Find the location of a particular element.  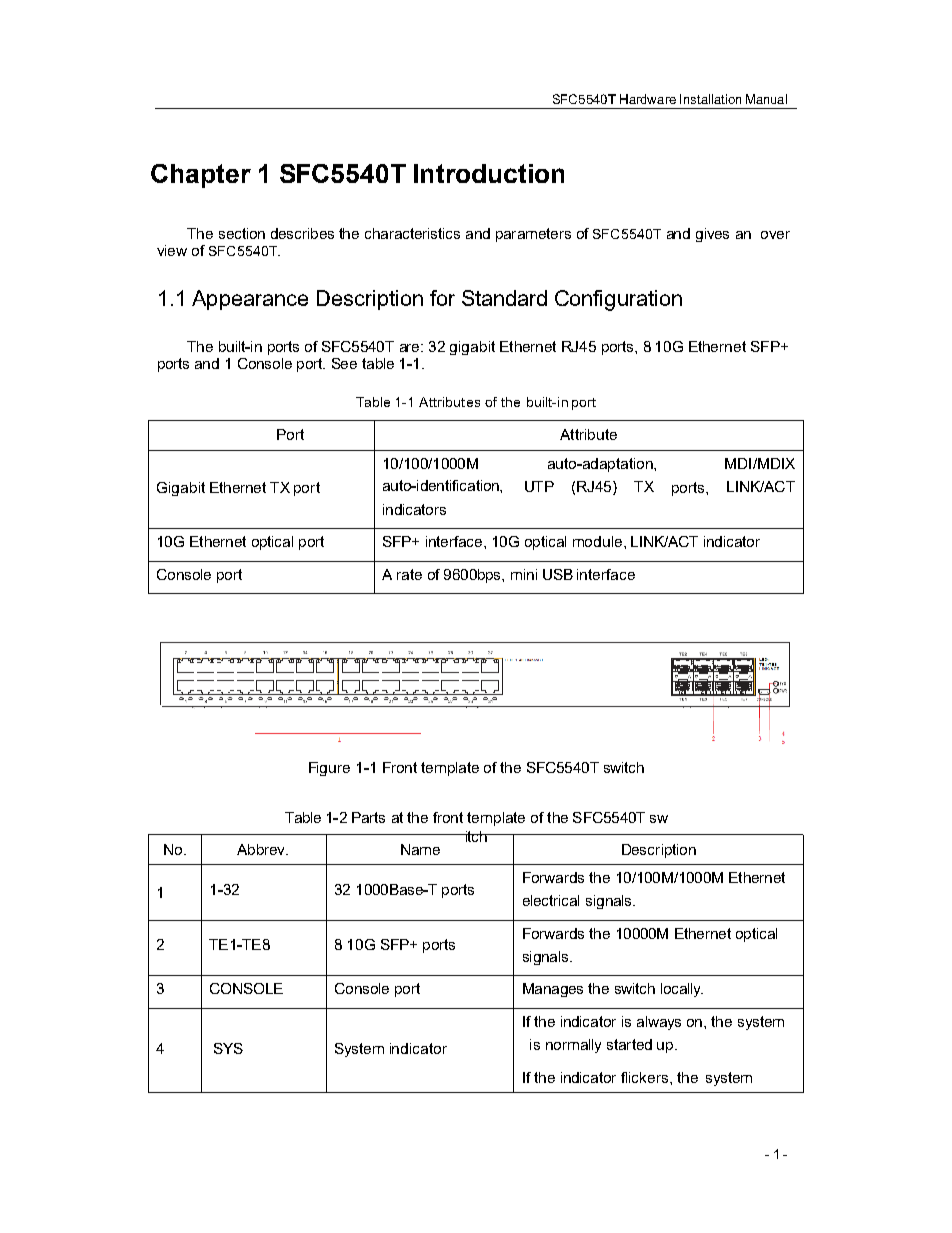

always is located at coordinates (659, 1023).
